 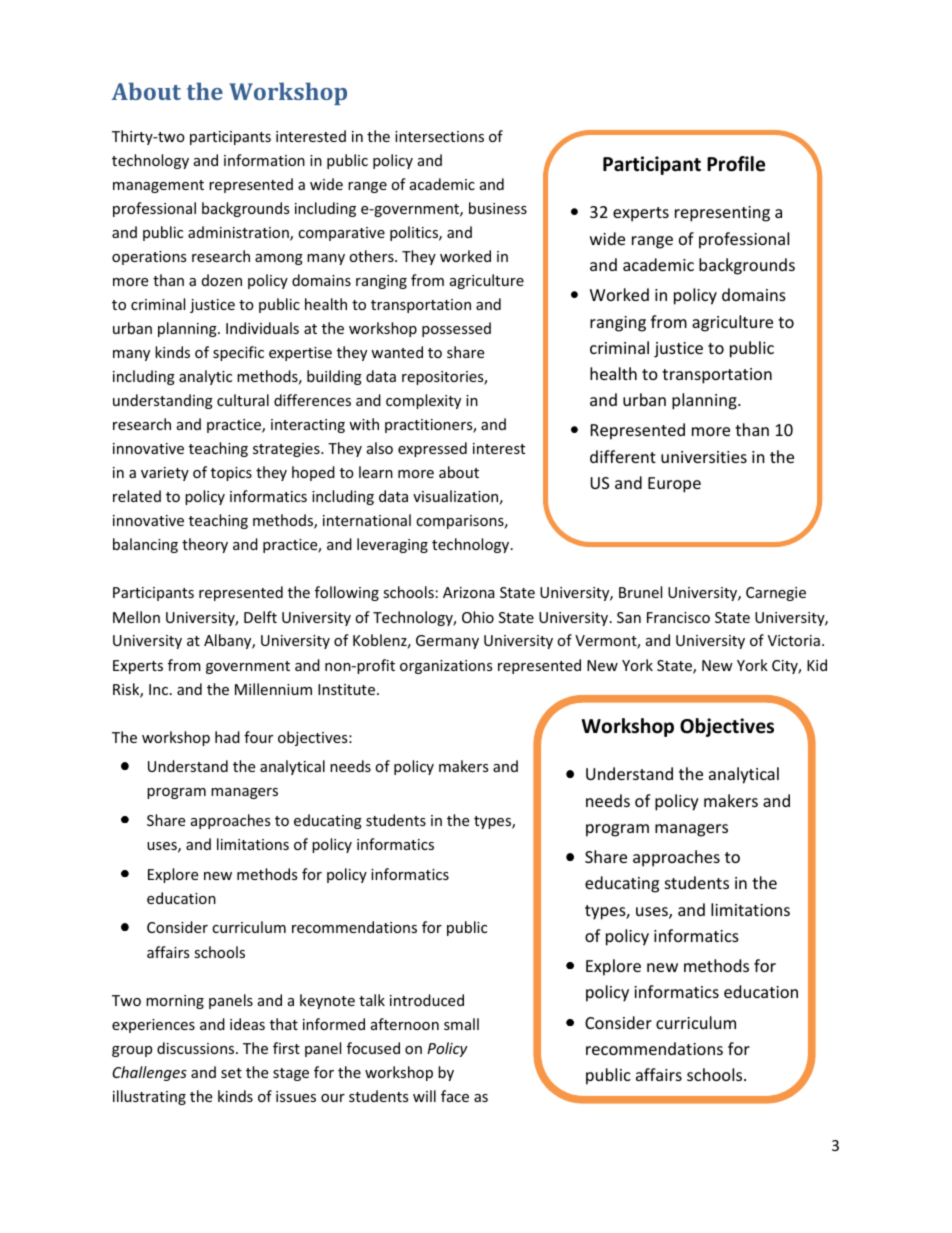 What do you see at coordinates (704, 457) in the screenshot?
I see `universities` at bounding box center [704, 457].
